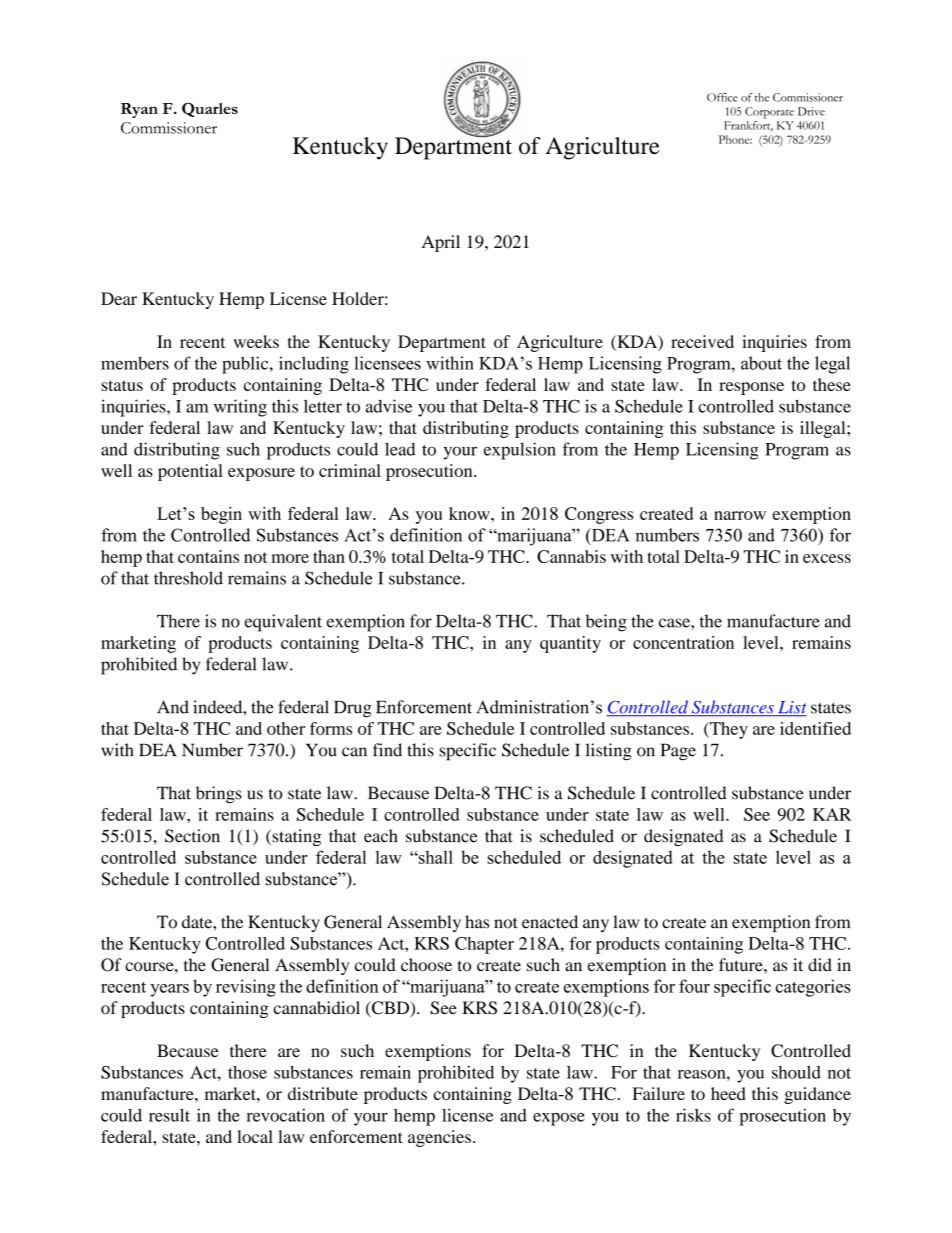 The image size is (952, 1233). What do you see at coordinates (210, 110) in the document?
I see `Quarles` at bounding box center [210, 110].
